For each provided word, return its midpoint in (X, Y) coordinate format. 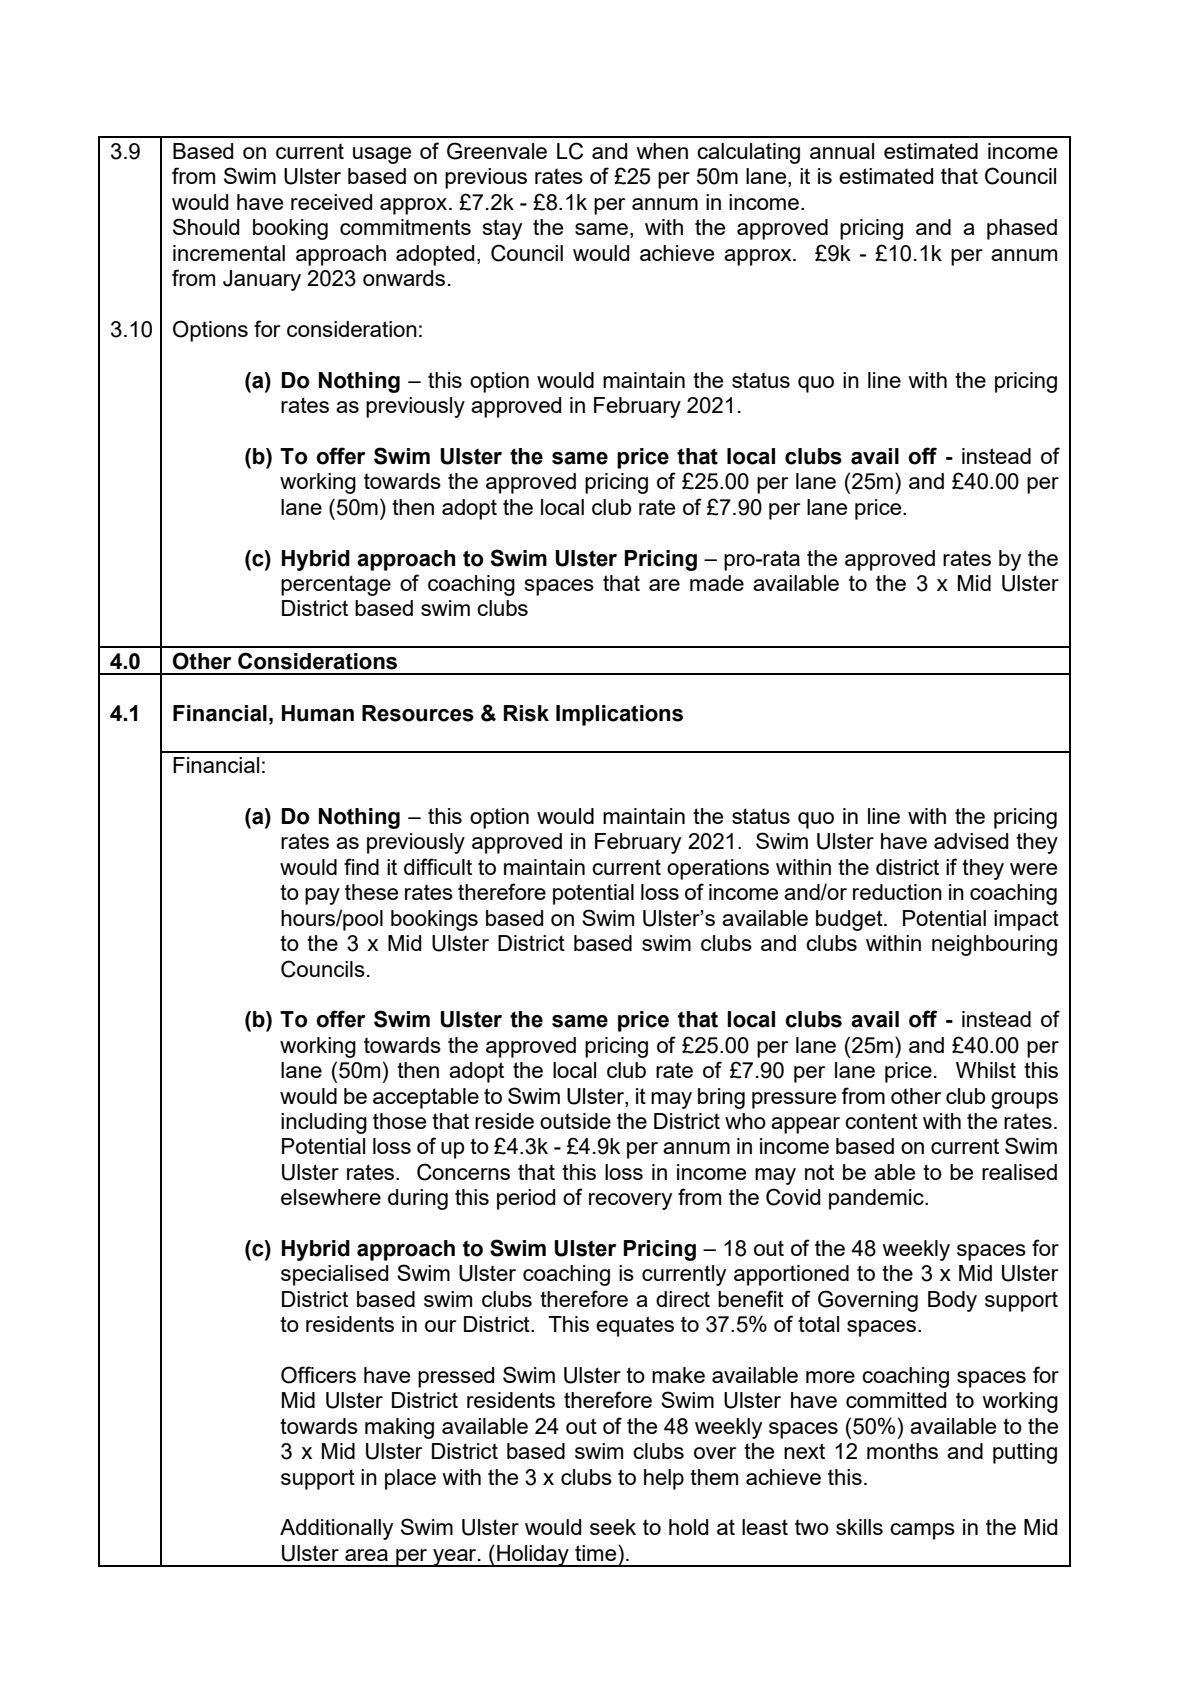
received (331, 202)
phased (1022, 229)
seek (613, 1527)
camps (922, 1531)
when (662, 151)
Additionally (336, 1529)
